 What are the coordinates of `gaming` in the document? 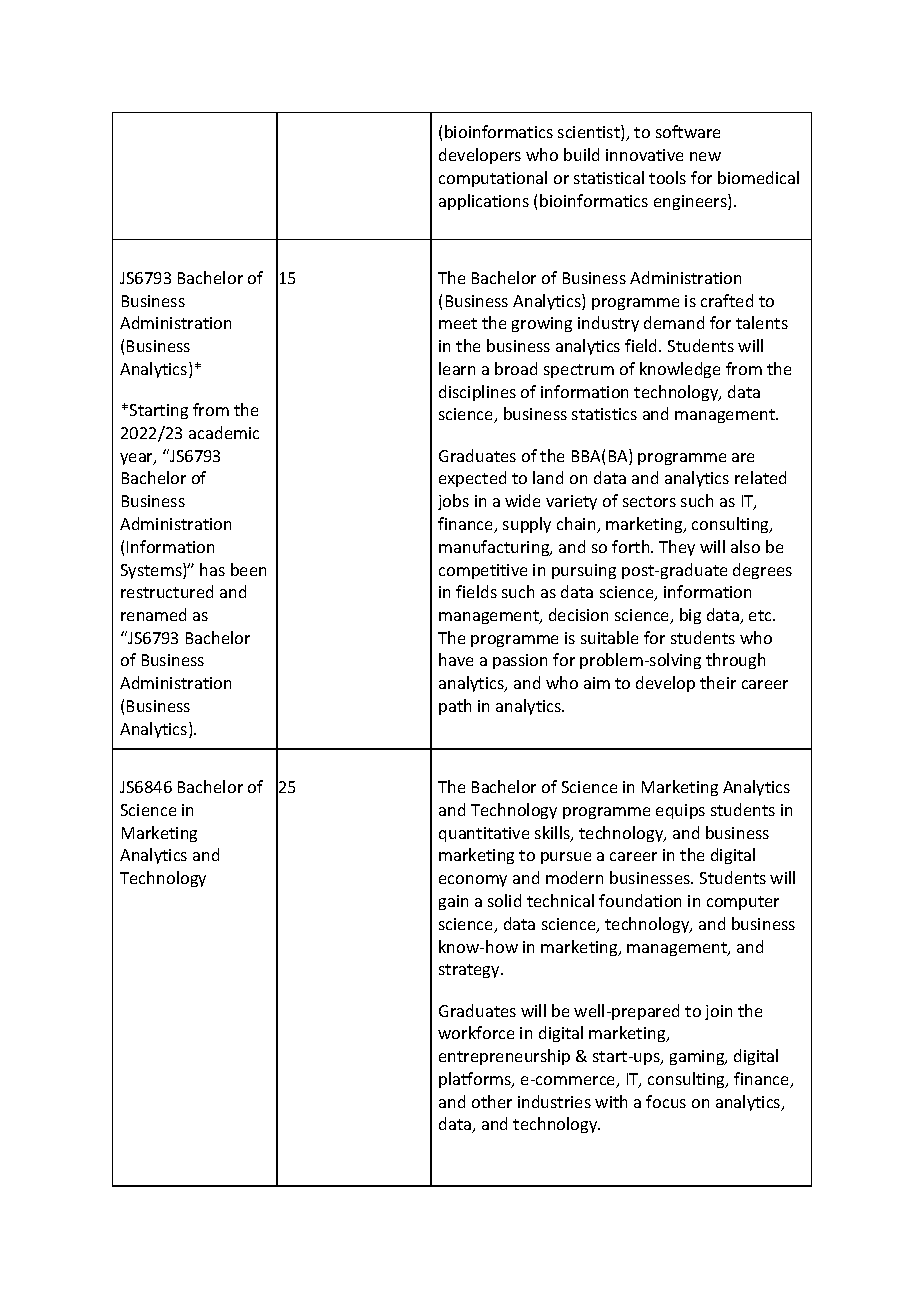 It's located at (698, 1057).
